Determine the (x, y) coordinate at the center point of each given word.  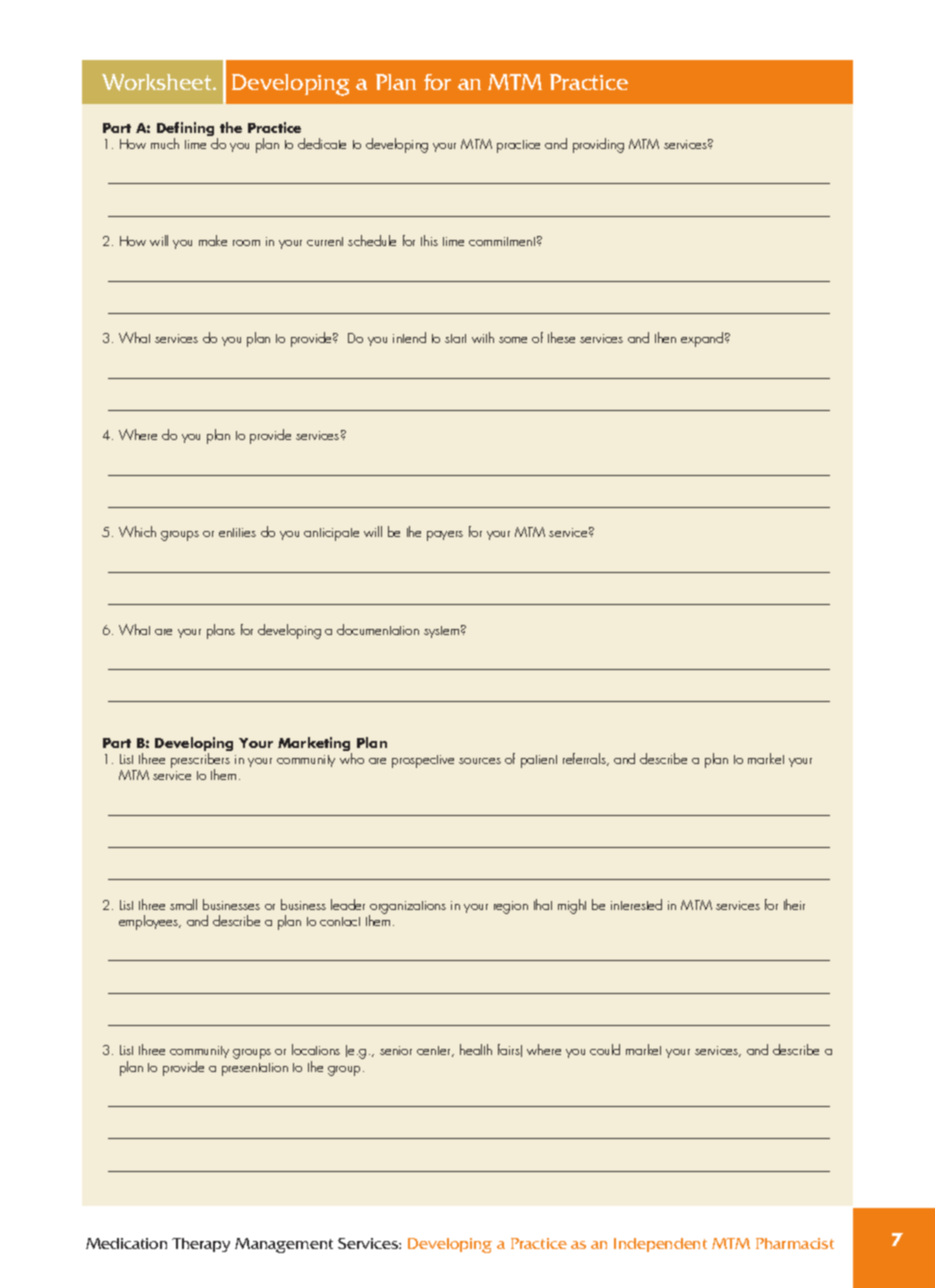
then (665, 337)
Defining (185, 130)
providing (598, 145)
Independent (660, 1245)
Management (284, 1245)
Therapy (201, 1245)
